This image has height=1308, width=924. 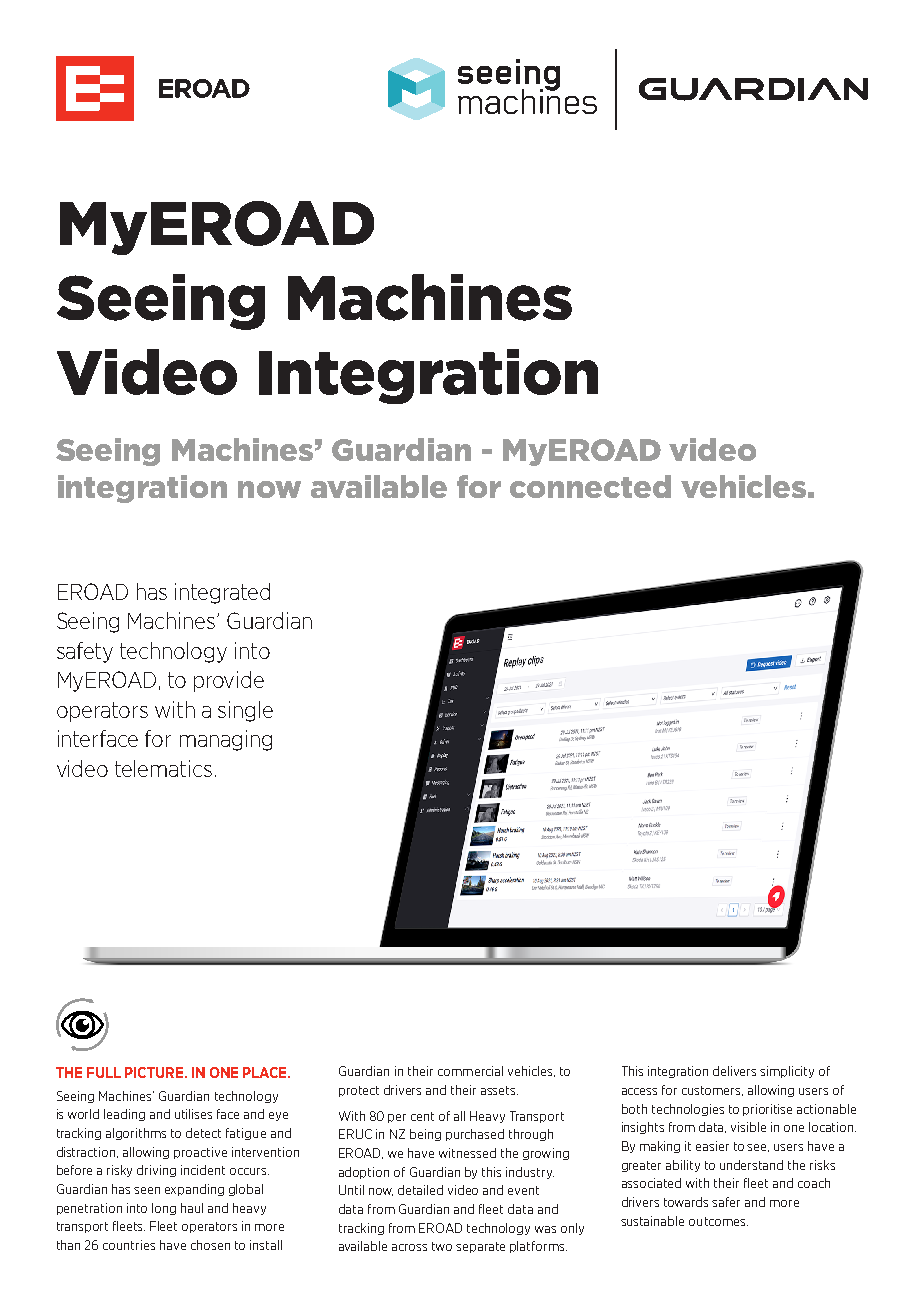 I want to click on telematics, so click(x=163, y=768).
